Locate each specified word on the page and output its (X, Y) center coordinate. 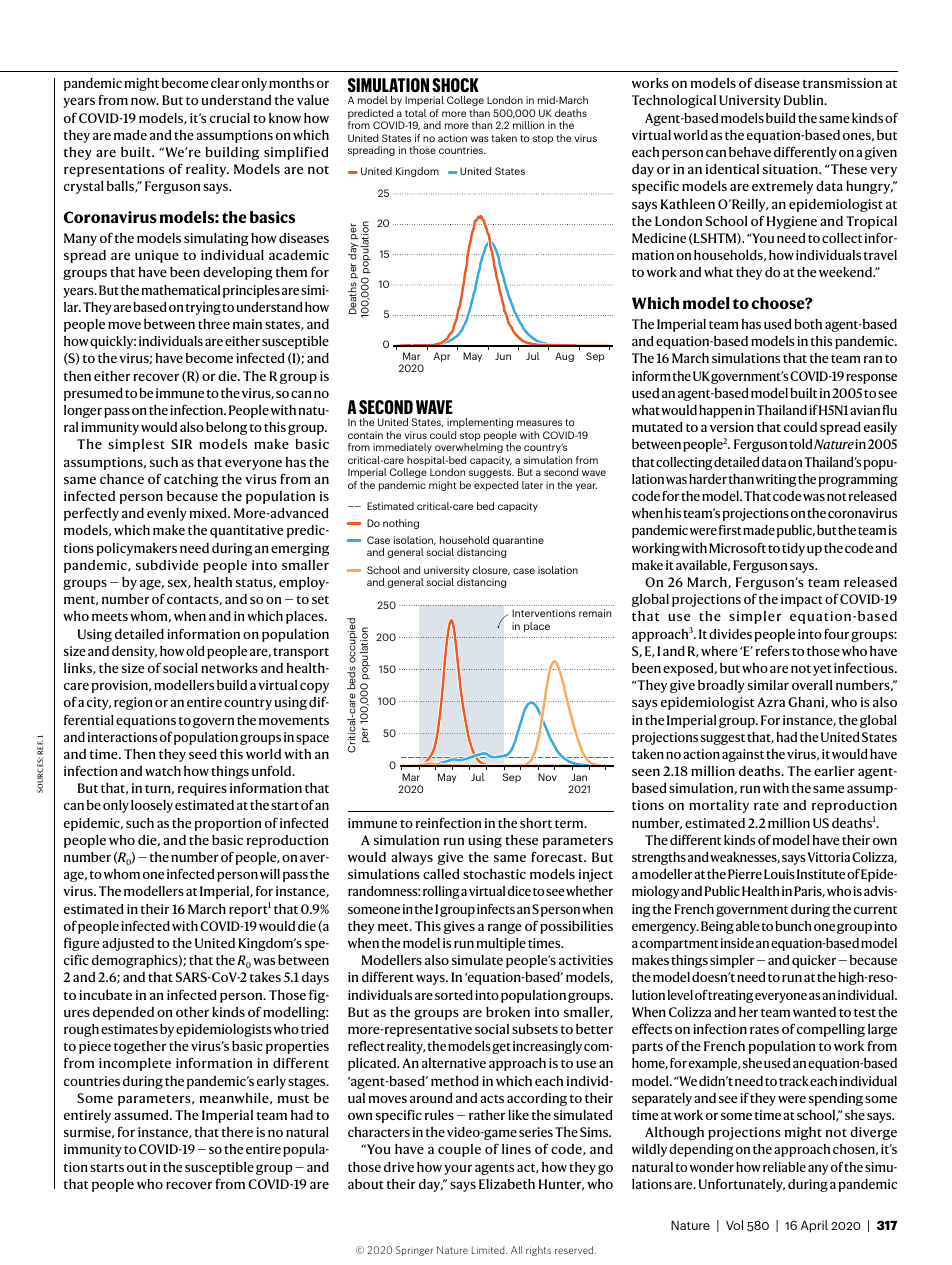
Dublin (805, 100)
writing (776, 480)
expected (496, 486)
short (536, 823)
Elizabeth (507, 1184)
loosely (152, 806)
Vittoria (828, 857)
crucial (230, 118)
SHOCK (455, 85)
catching (191, 480)
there (237, 1132)
